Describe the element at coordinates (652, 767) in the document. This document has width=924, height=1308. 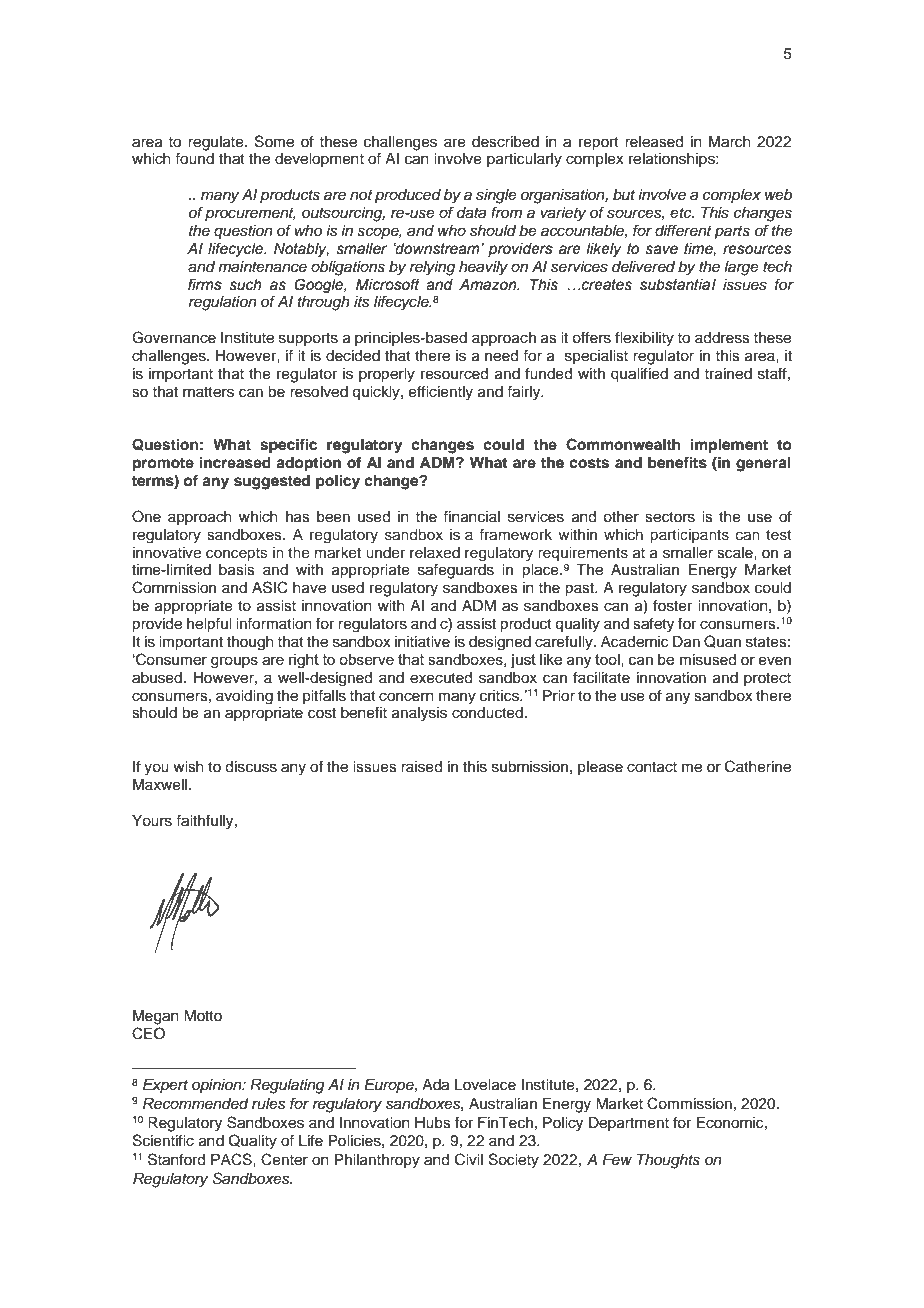
I see `contact` at that location.
